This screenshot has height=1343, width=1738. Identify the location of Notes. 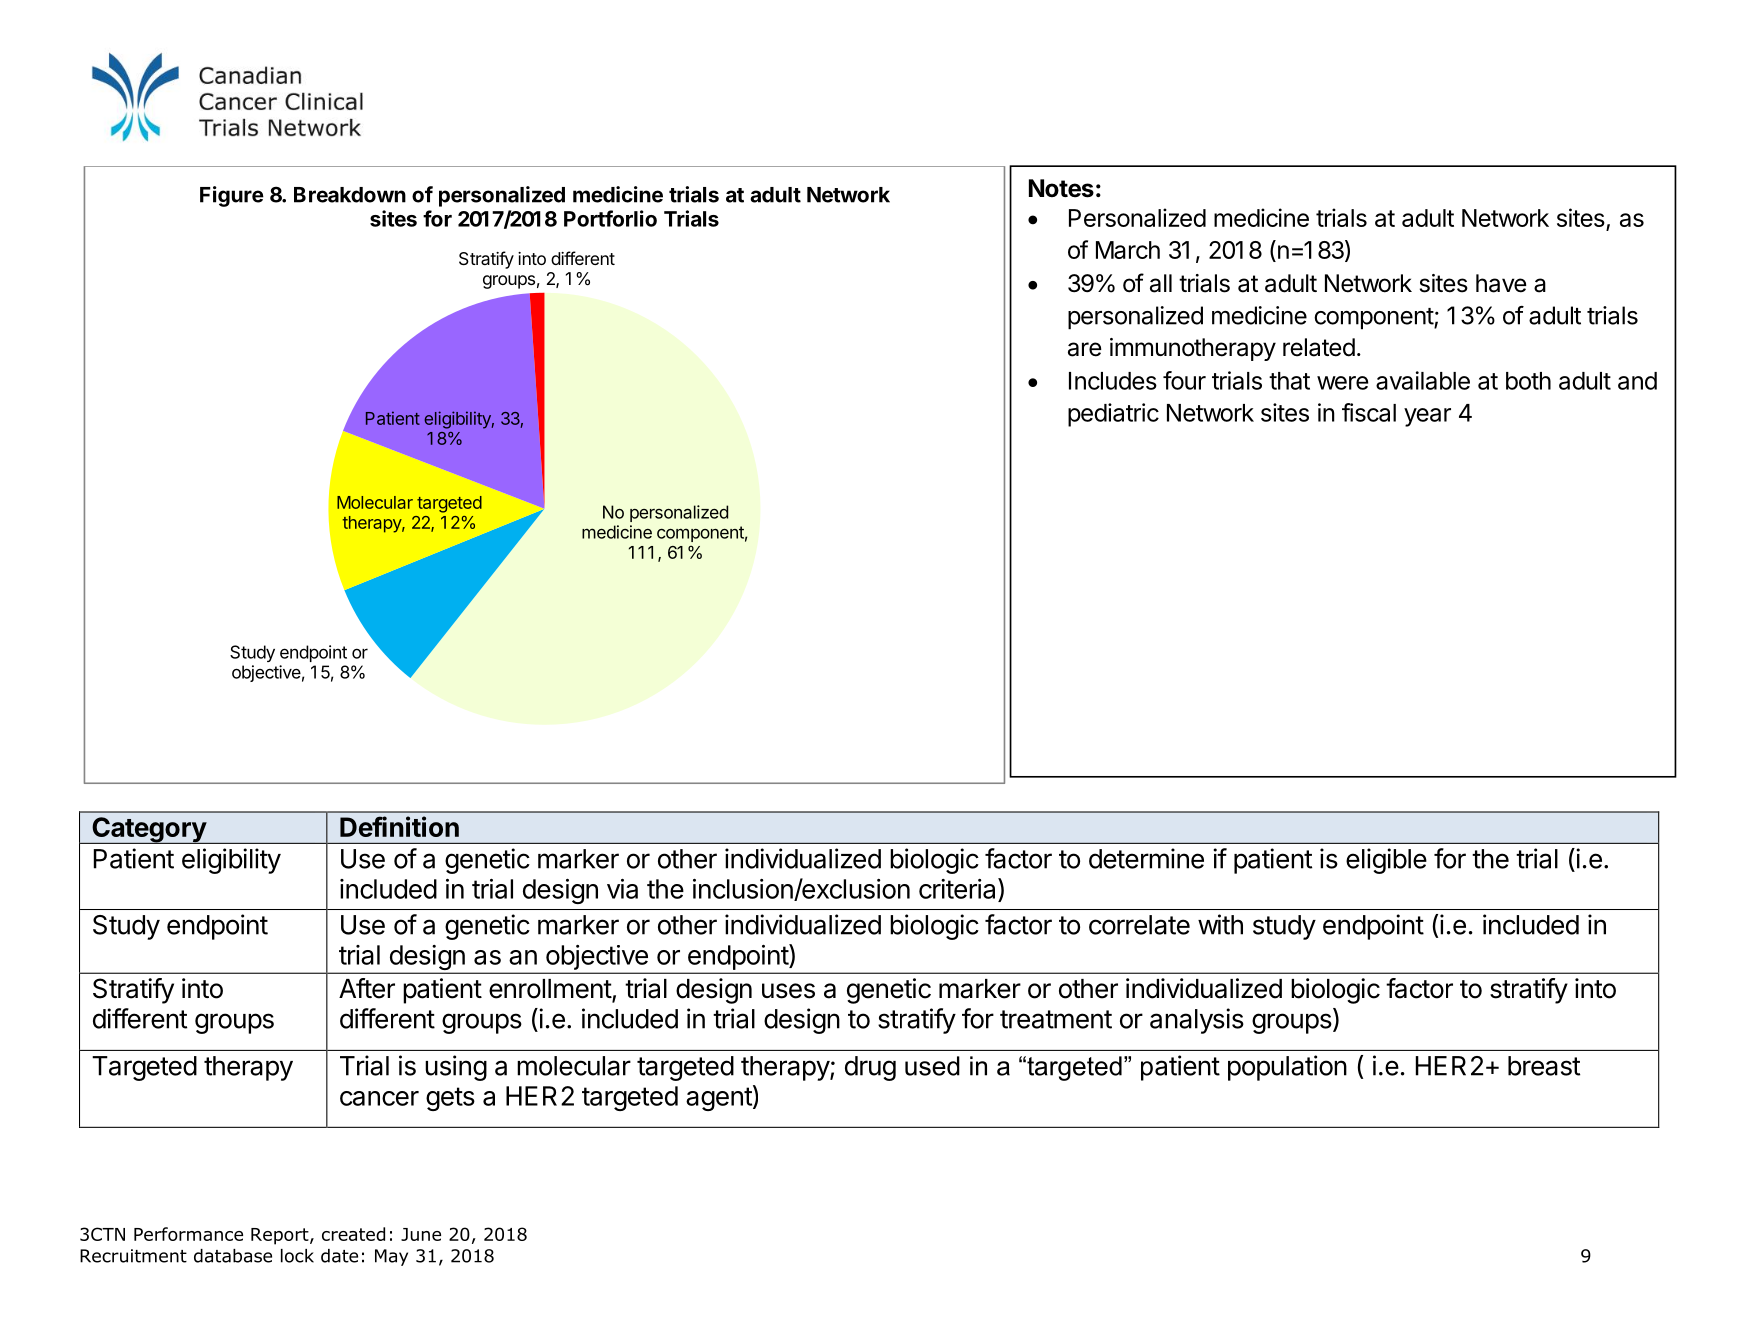
(1061, 188).
